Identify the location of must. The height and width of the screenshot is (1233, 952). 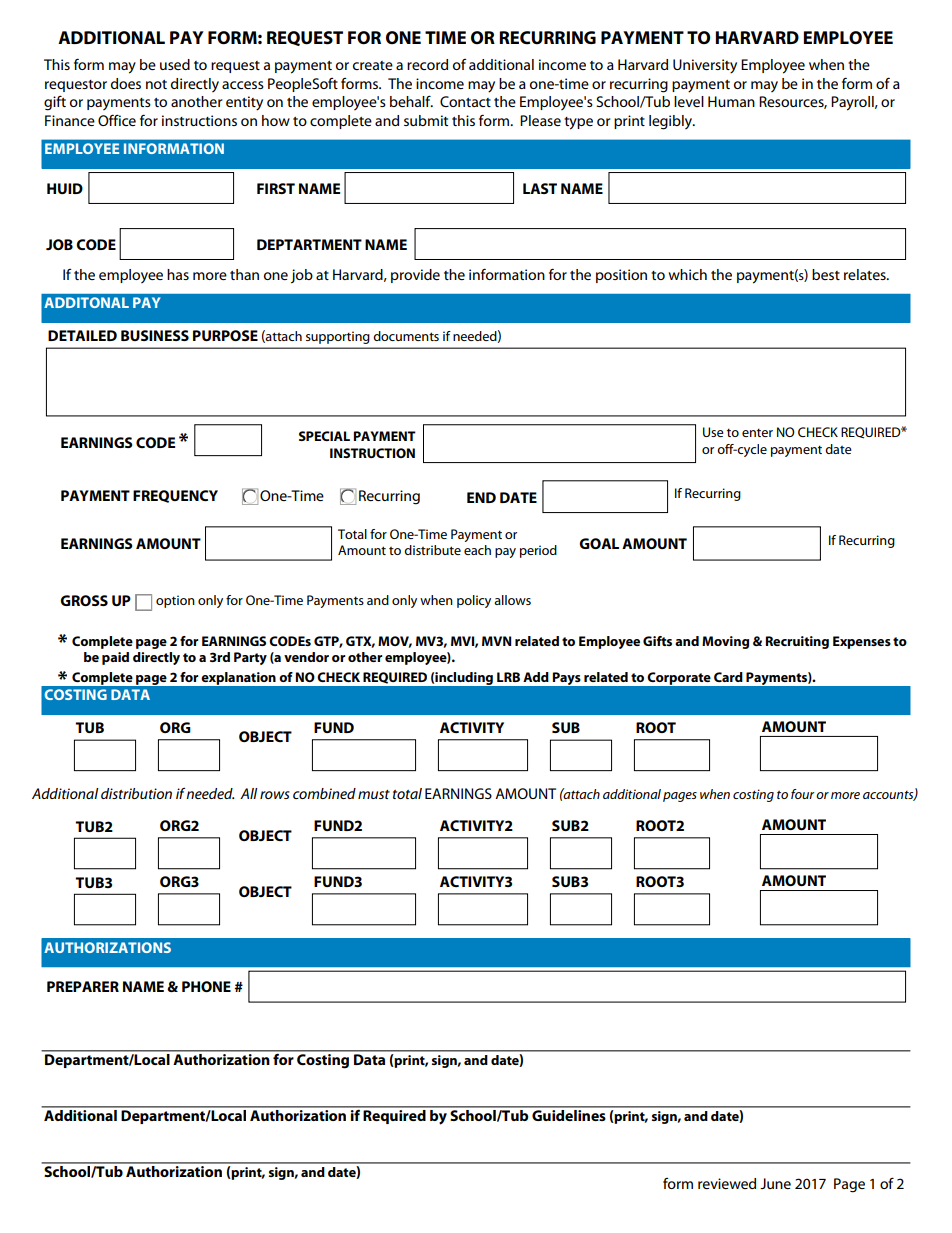
(374, 794).
